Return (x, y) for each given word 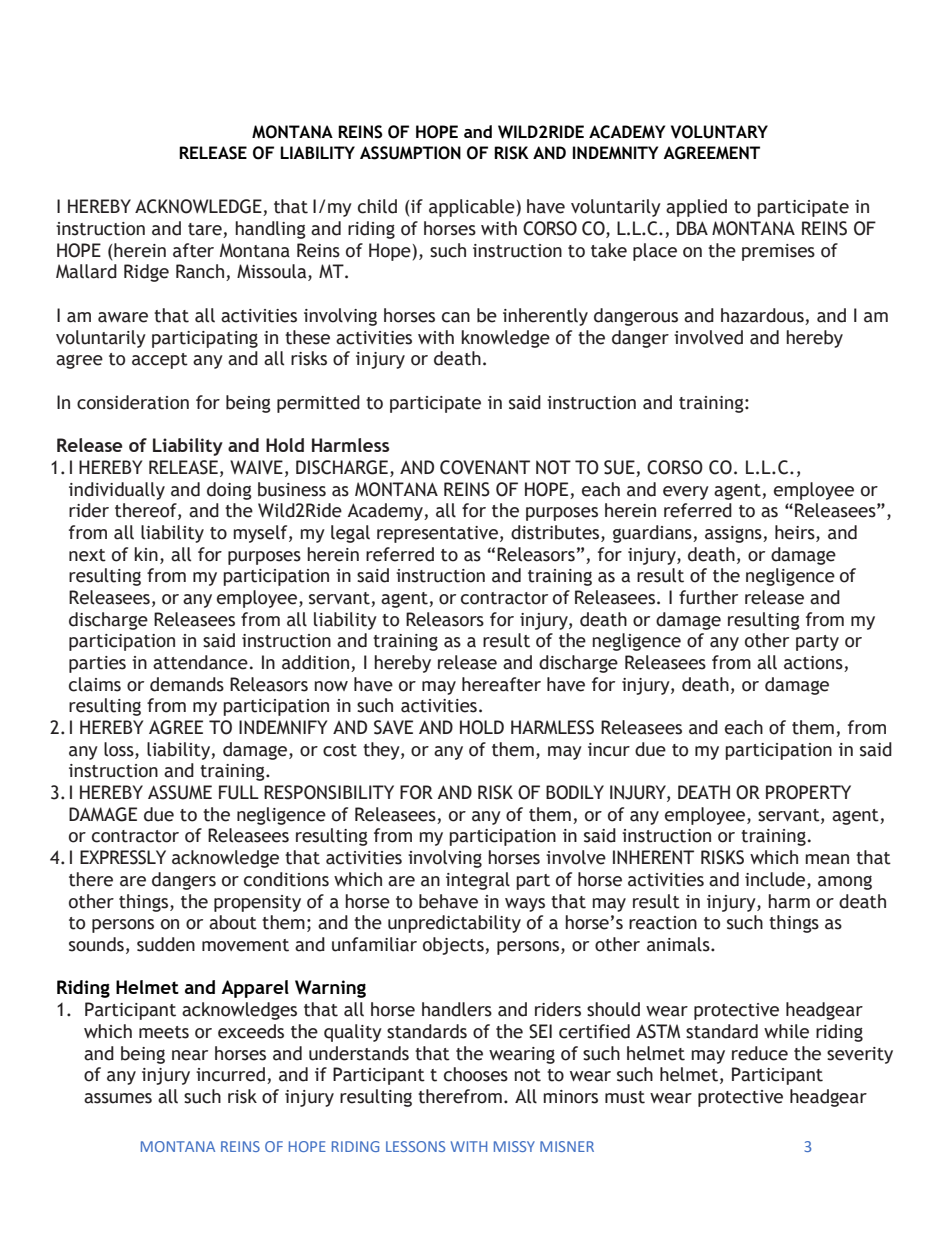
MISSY (514, 1146)
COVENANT (485, 467)
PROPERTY (808, 792)
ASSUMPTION (410, 153)
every (686, 493)
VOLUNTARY (719, 132)
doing (229, 491)
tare (206, 230)
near (190, 1055)
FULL (239, 792)
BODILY (575, 792)
